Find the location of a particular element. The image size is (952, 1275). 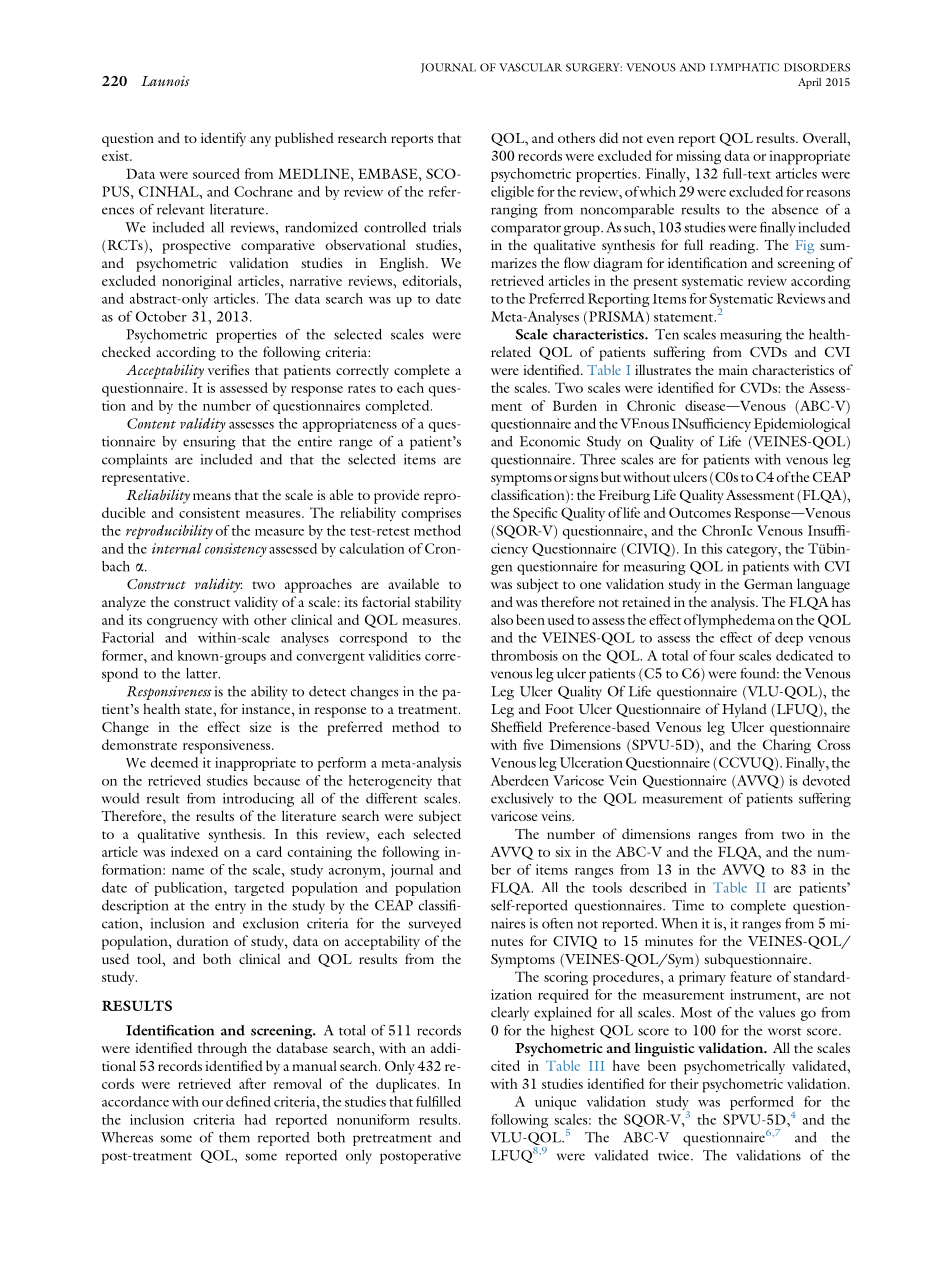

also is located at coordinates (502, 619).
